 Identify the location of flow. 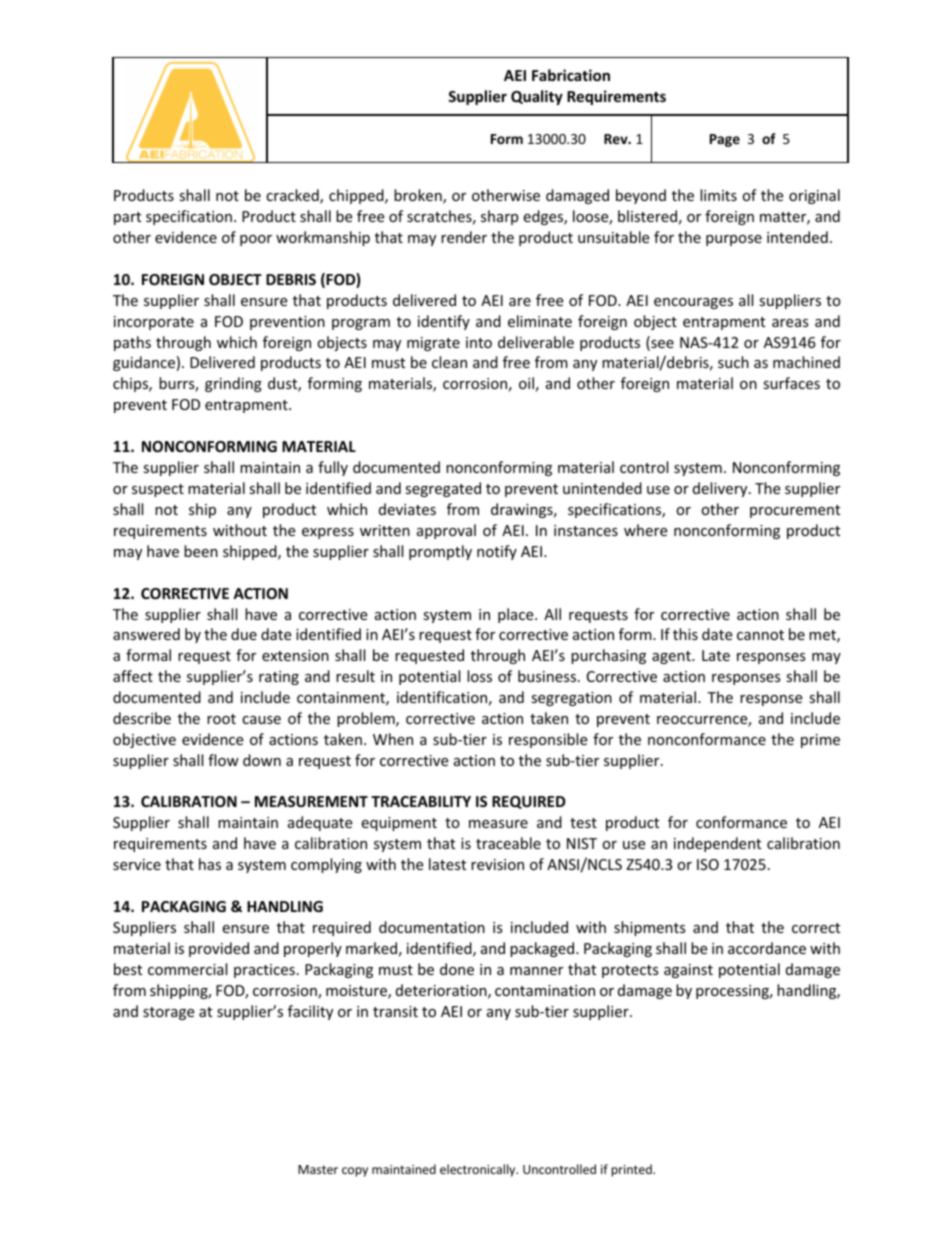
(223, 760).
